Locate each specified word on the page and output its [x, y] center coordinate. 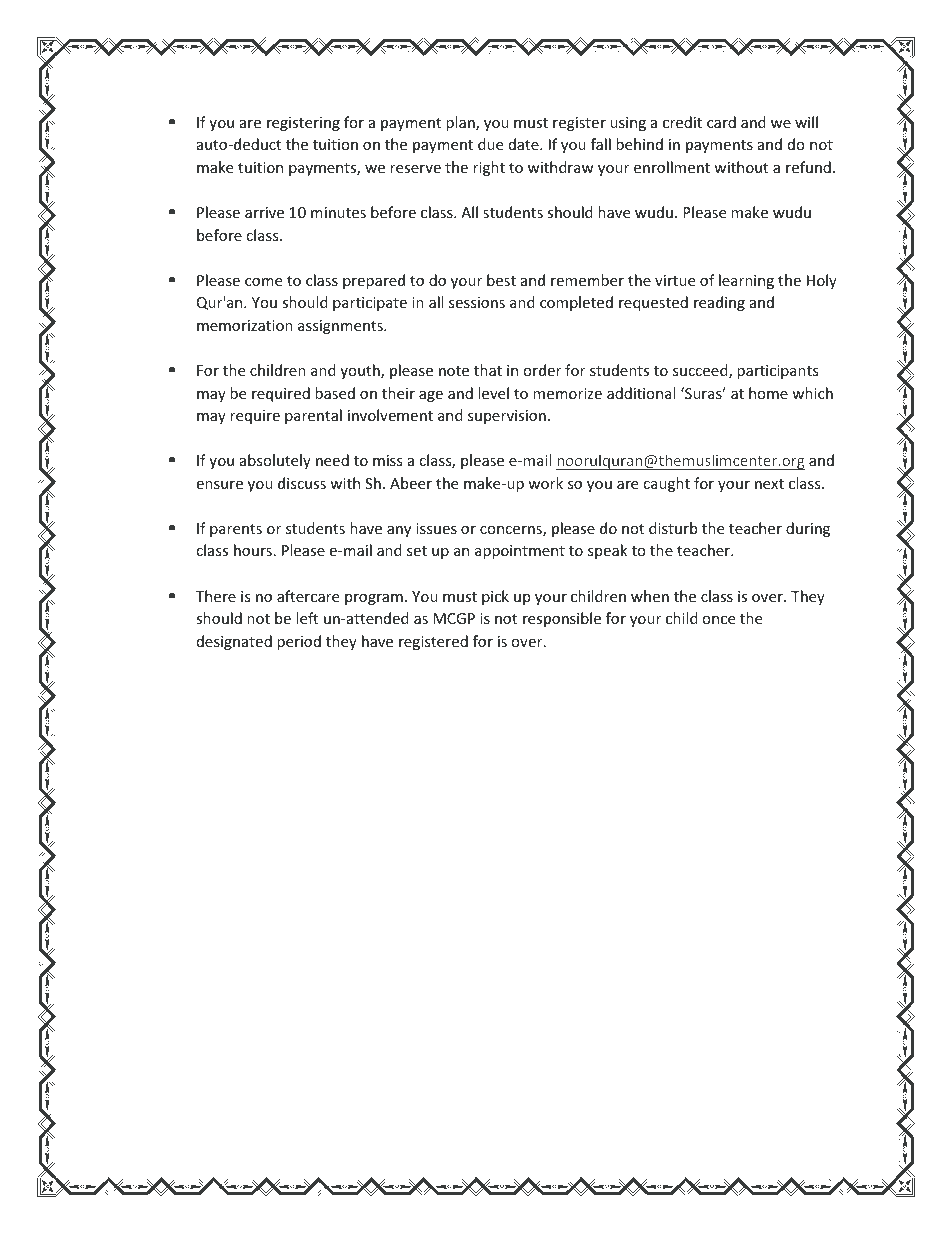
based [335, 393]
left [307, 618]
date [525, 144]
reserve [415, 169]
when [650, 596]
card [721, 122]
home [768, 393]
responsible [562, 619]
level [493, 393]
